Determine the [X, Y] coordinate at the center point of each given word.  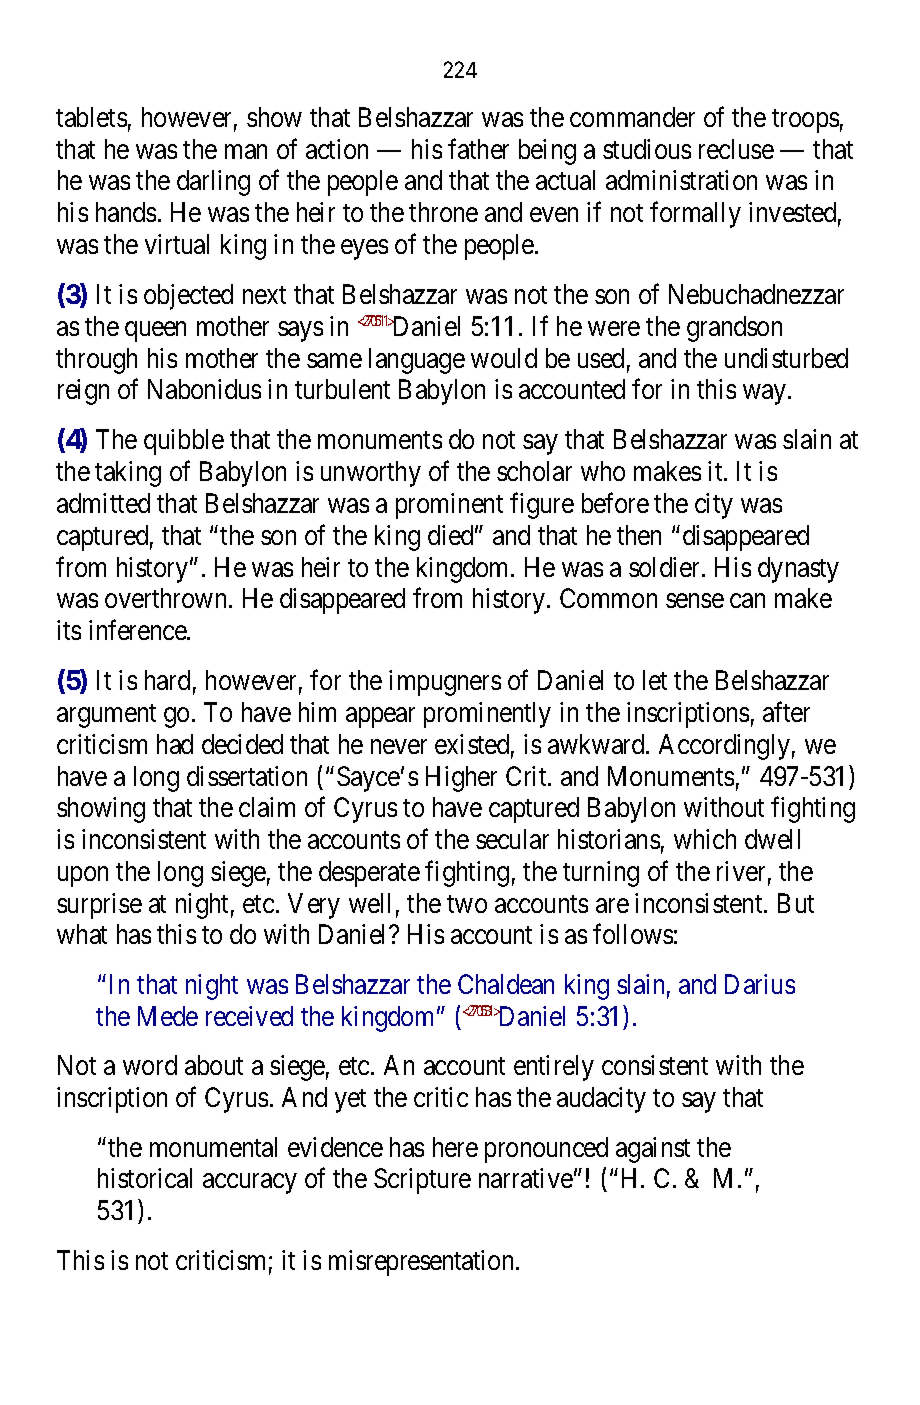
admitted [103, 503]
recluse [736, 149]
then [639, 535]
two [467, 904]
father [478, 148]
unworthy [371, 474]
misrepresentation [423, 1263]
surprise [99, 906]
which [705, 839]
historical [145, 1178]
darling [213, 183]
